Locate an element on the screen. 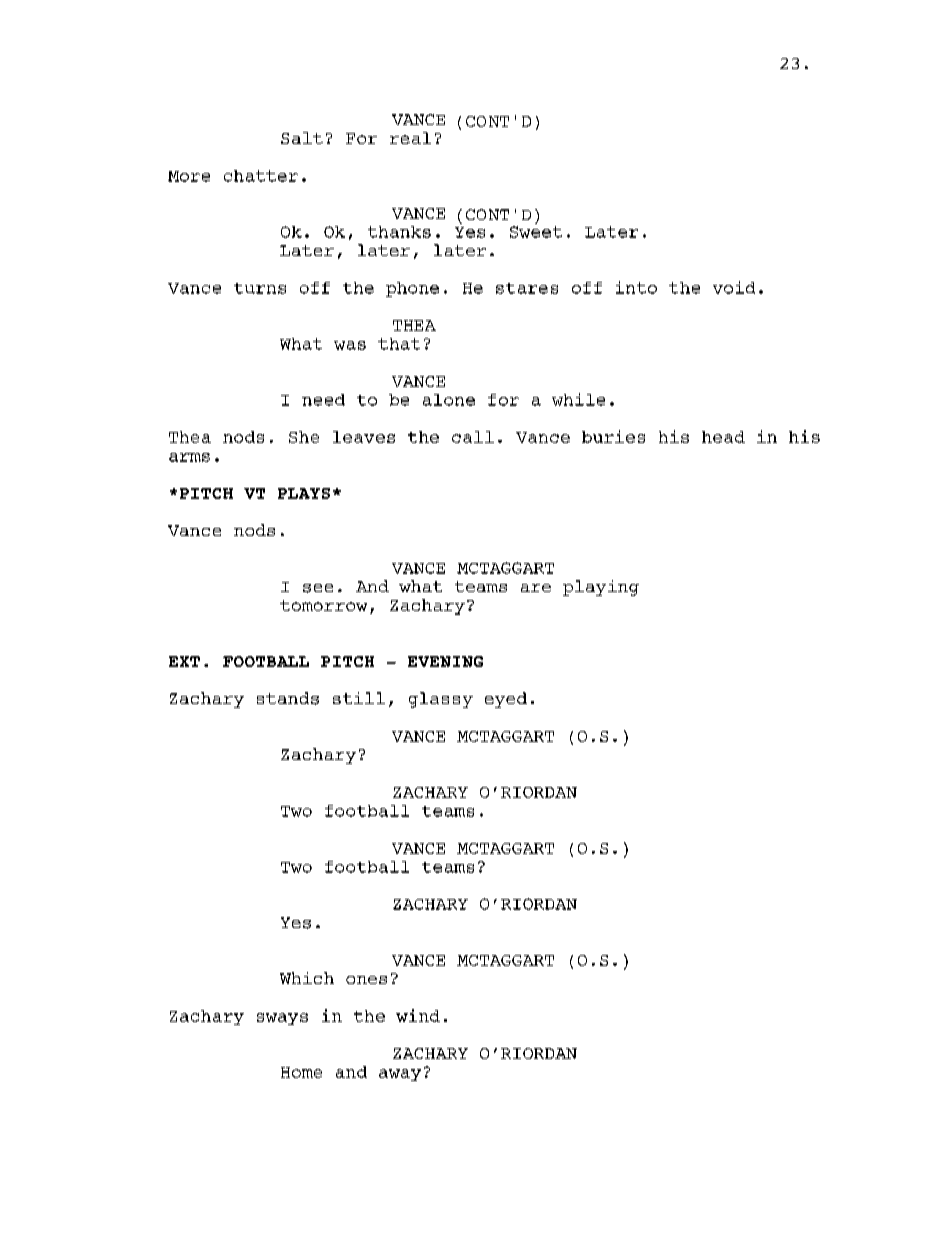  chatter is located at coordinates (261, 176).
